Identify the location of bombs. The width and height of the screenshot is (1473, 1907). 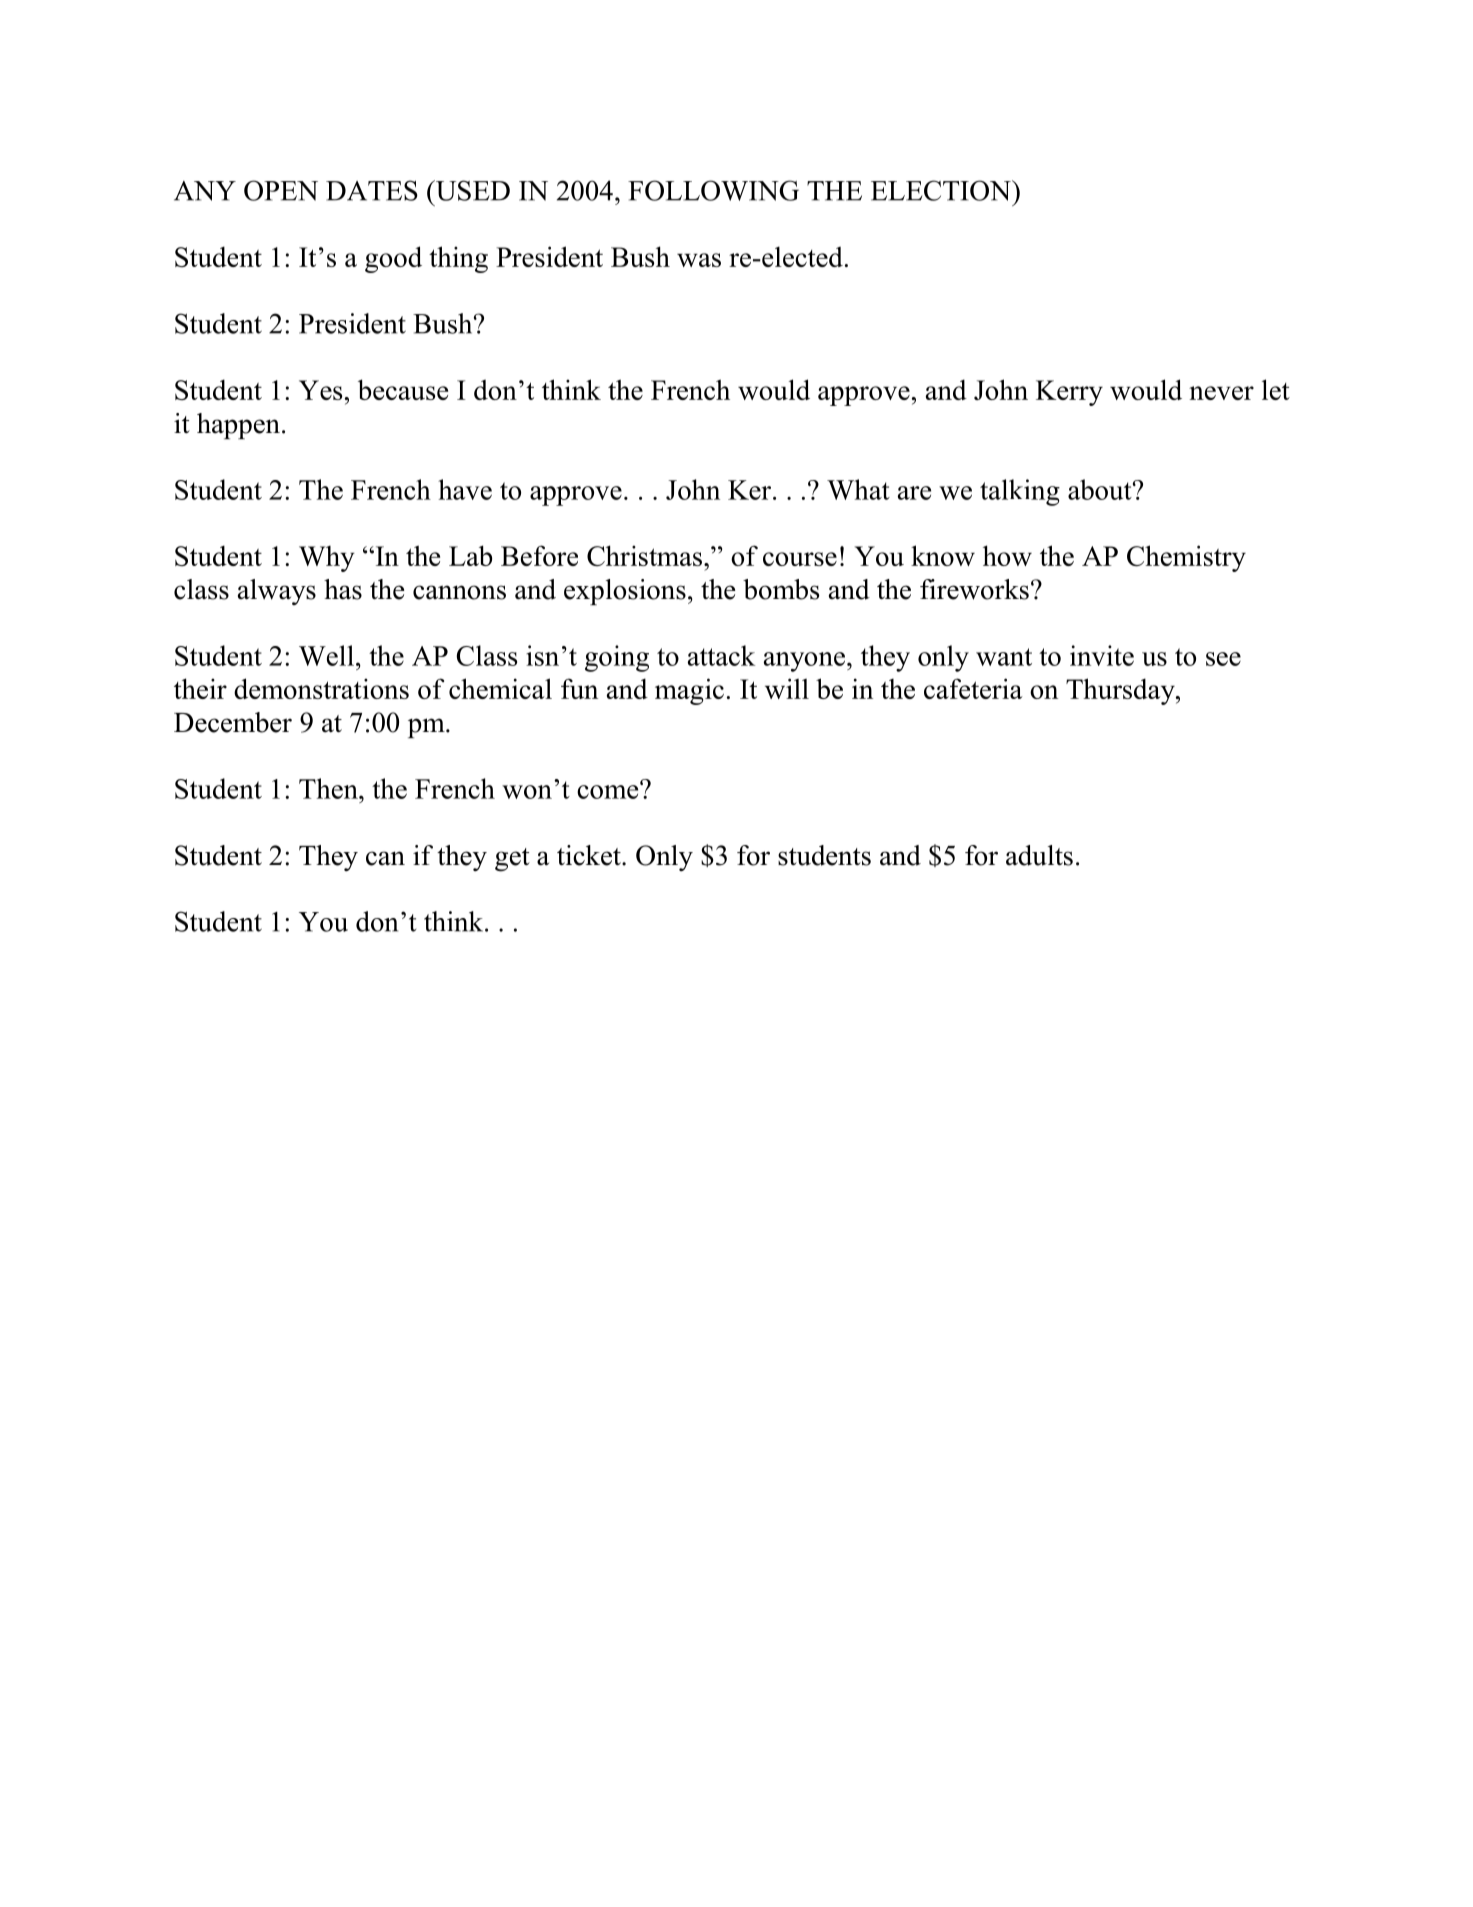
(781, 589).
